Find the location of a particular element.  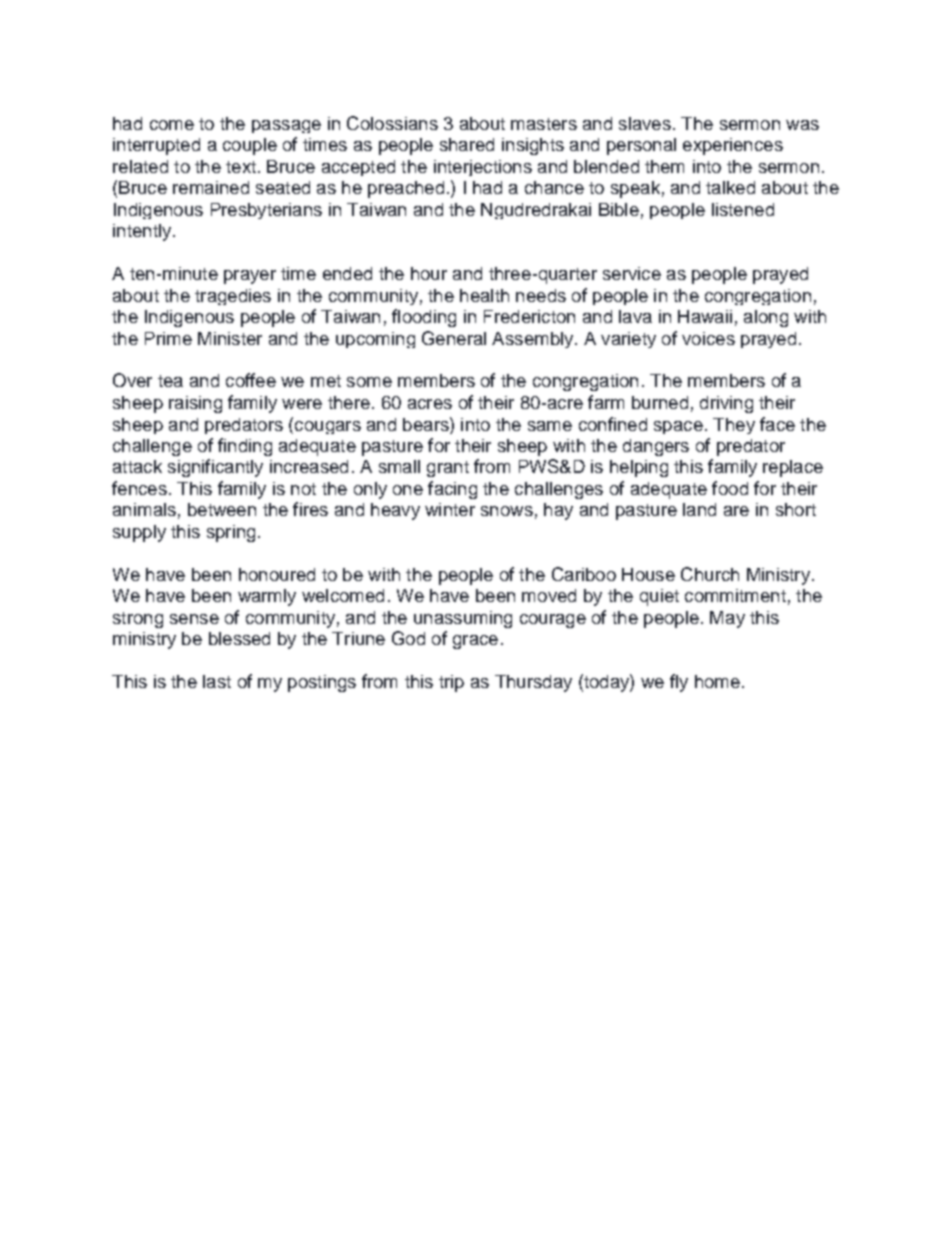

hour is located at coordinates (429, 273).
